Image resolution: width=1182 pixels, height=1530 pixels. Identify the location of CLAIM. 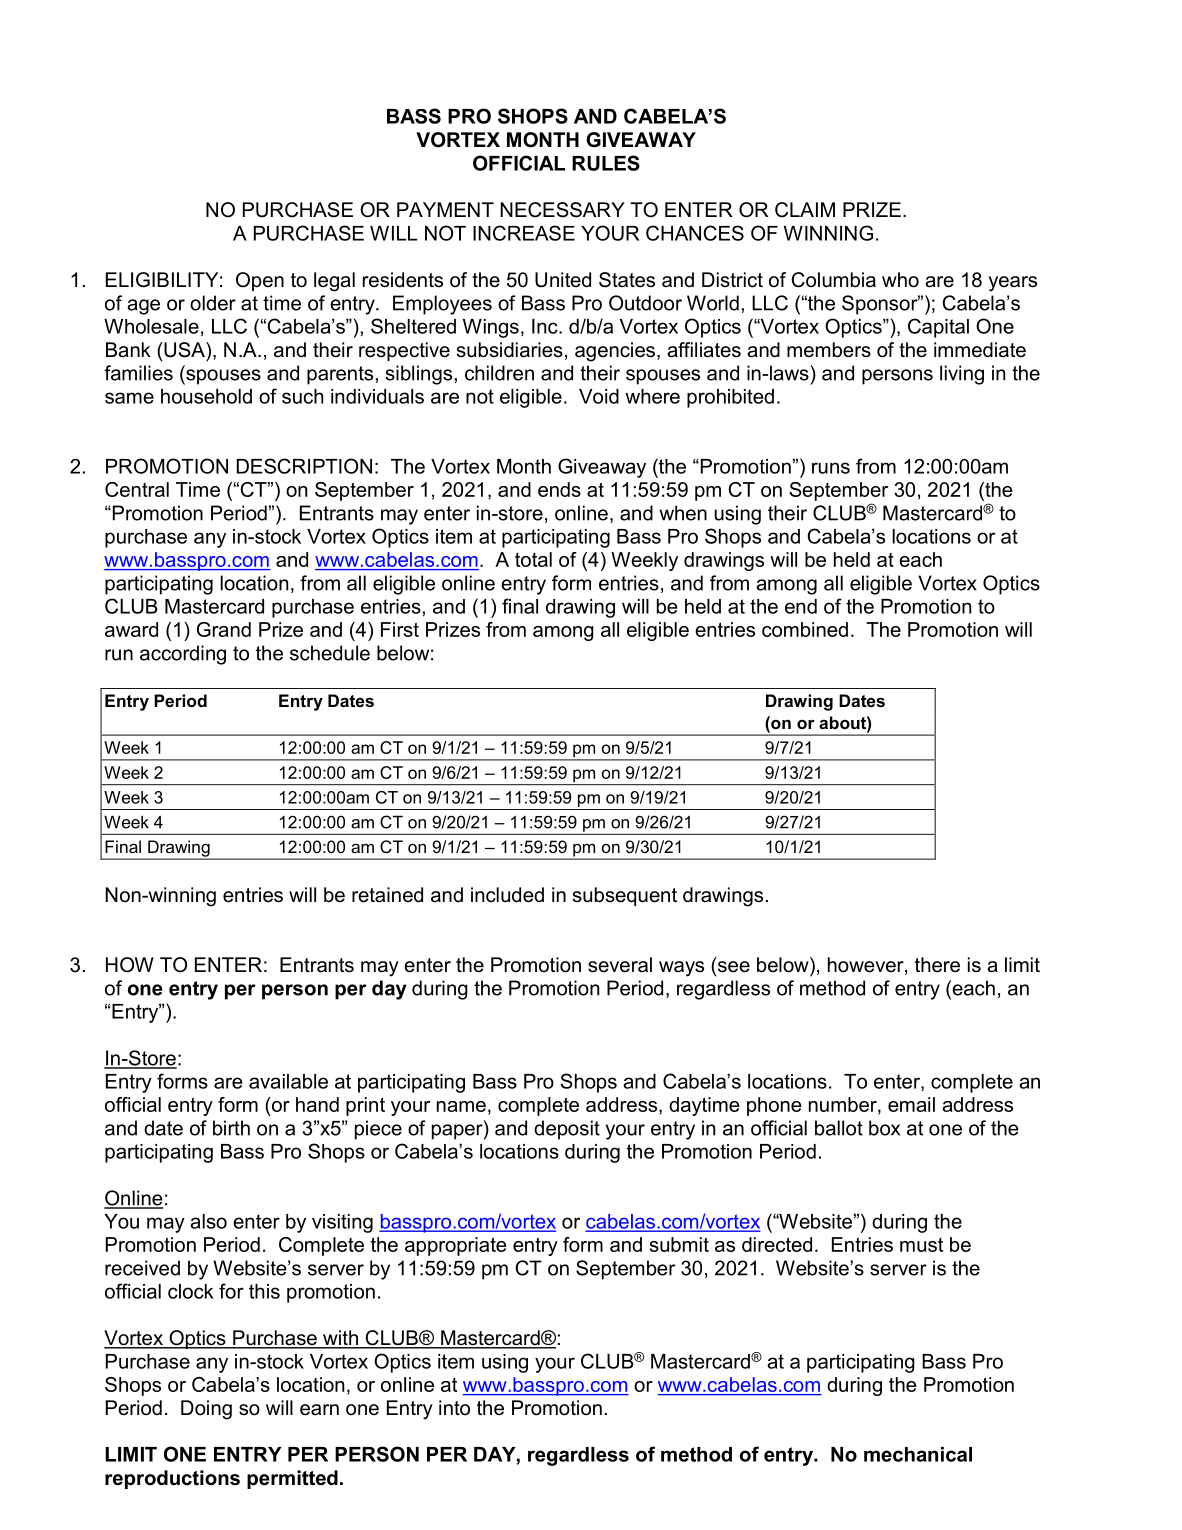
(805, 210).
